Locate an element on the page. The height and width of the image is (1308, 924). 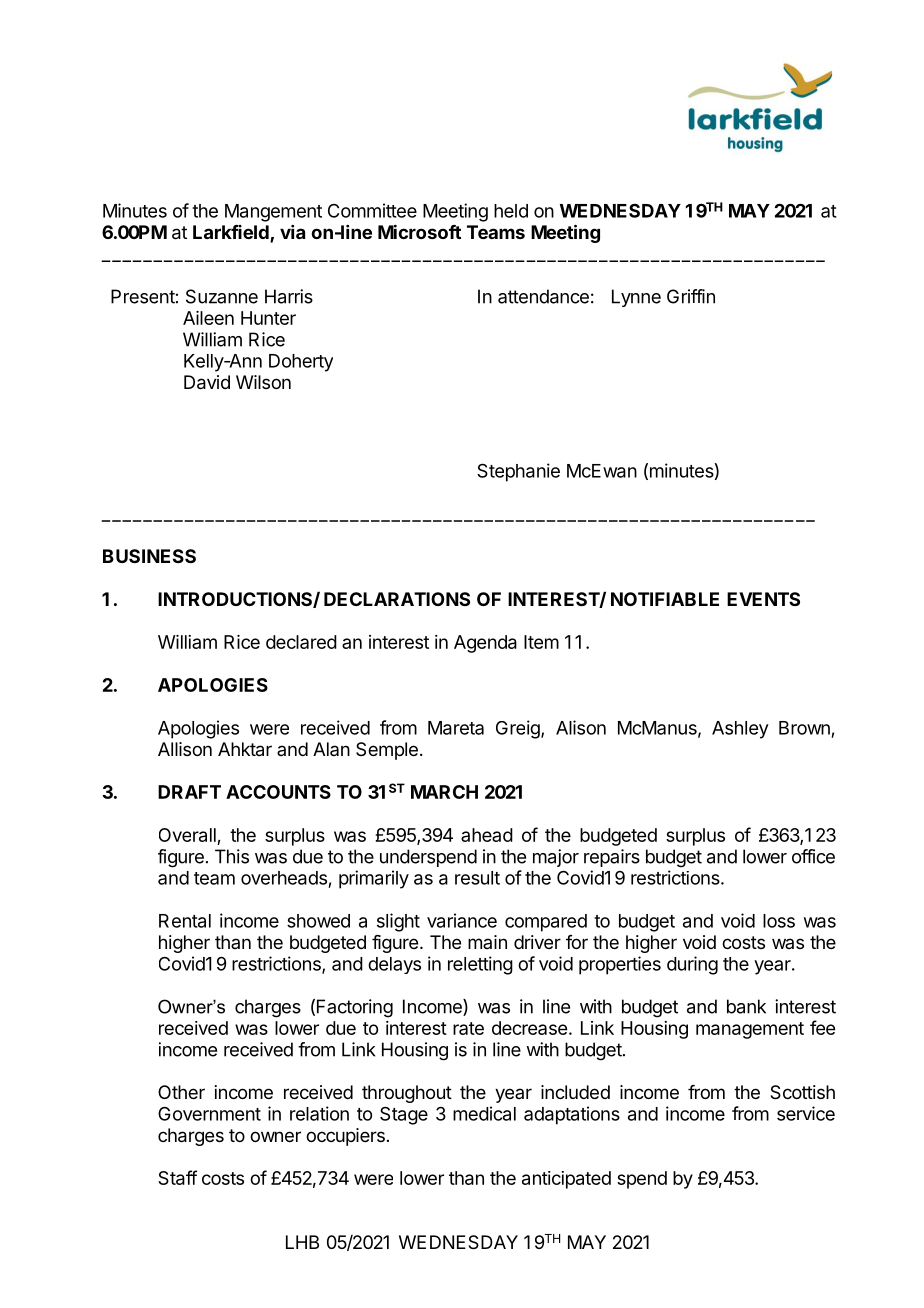
EVENTS is located at coordinates (763, 599).
